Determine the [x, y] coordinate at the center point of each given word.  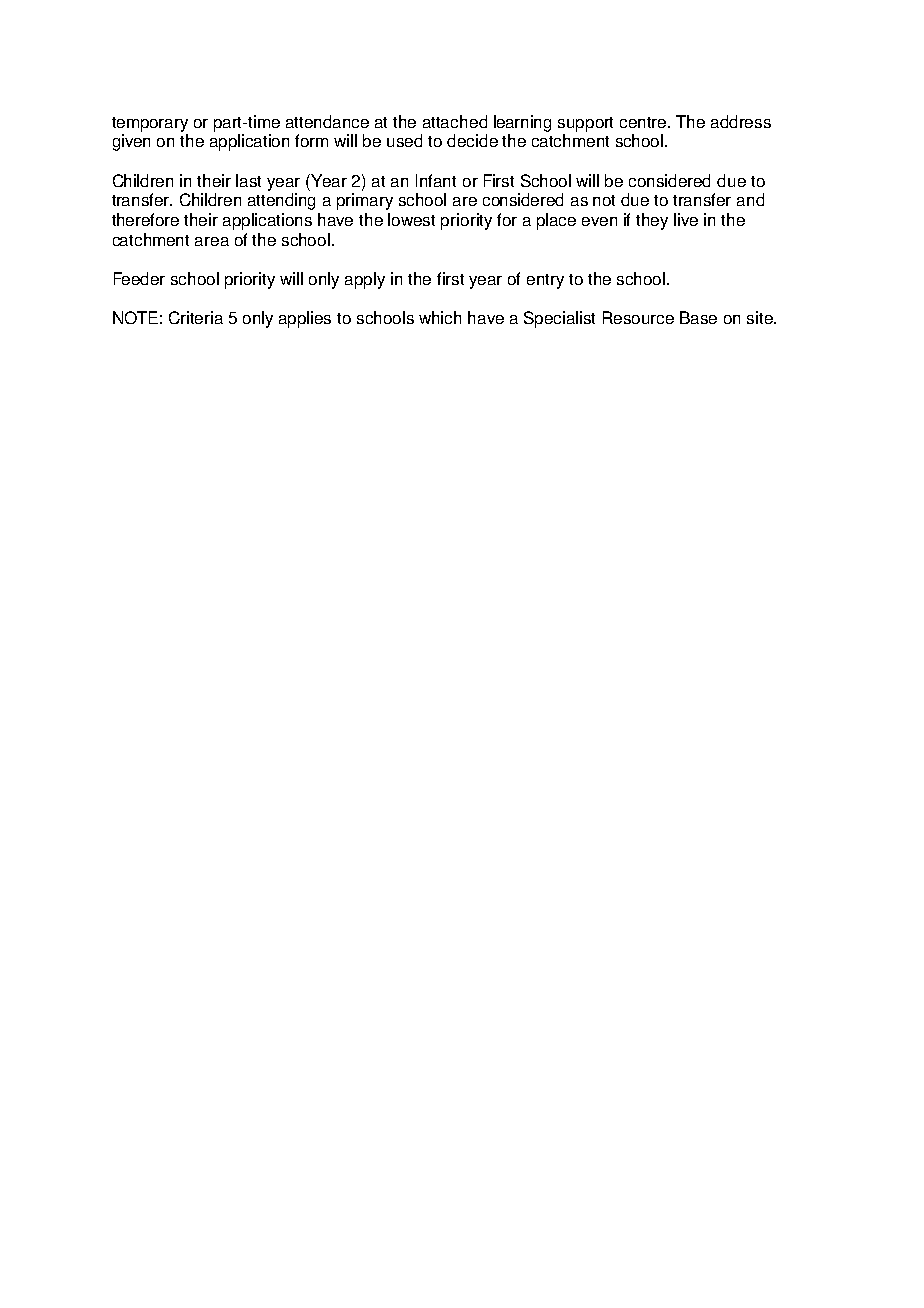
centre [644, 122]
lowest [411, 219]
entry [545, 281]
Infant [436, 180]
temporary [150, 124]
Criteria [196, 317]
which [440, 317]
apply [365, 280]
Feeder [139, 278]
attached [455, 121]
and [750, 199]
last [248, 180]
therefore [145, 219]
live [686, 219]
